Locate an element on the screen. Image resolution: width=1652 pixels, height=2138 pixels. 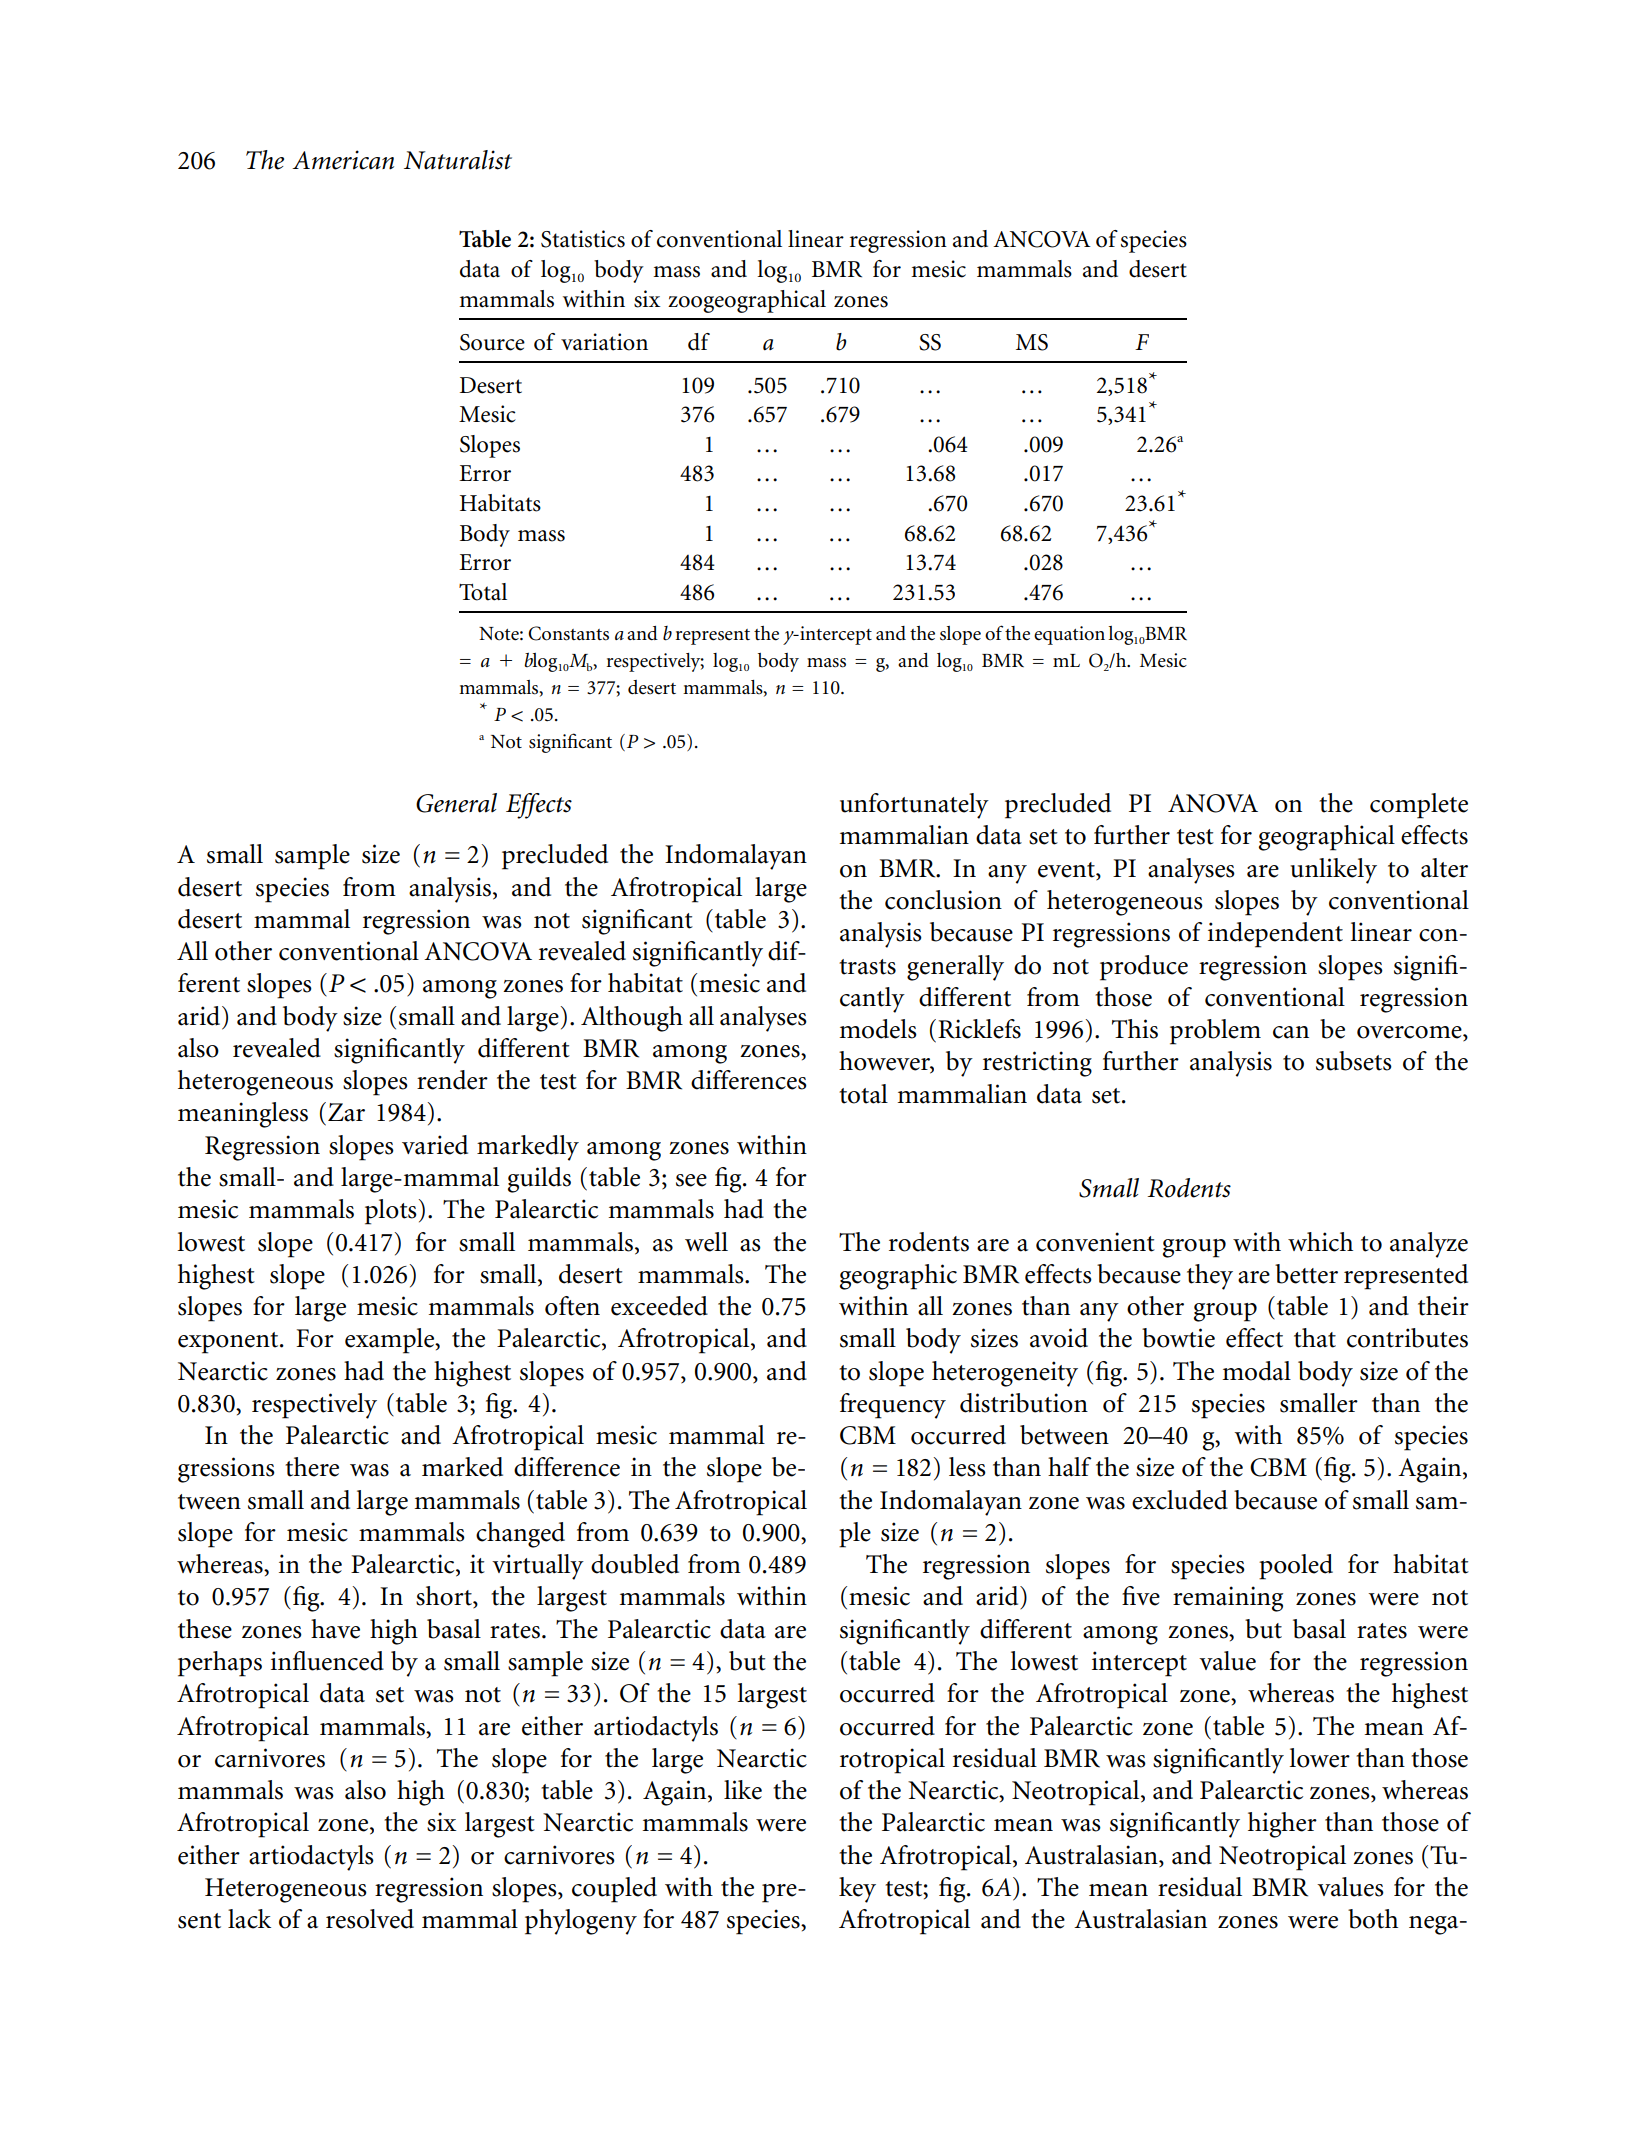
equation is located at coordinates (1069, 635).
